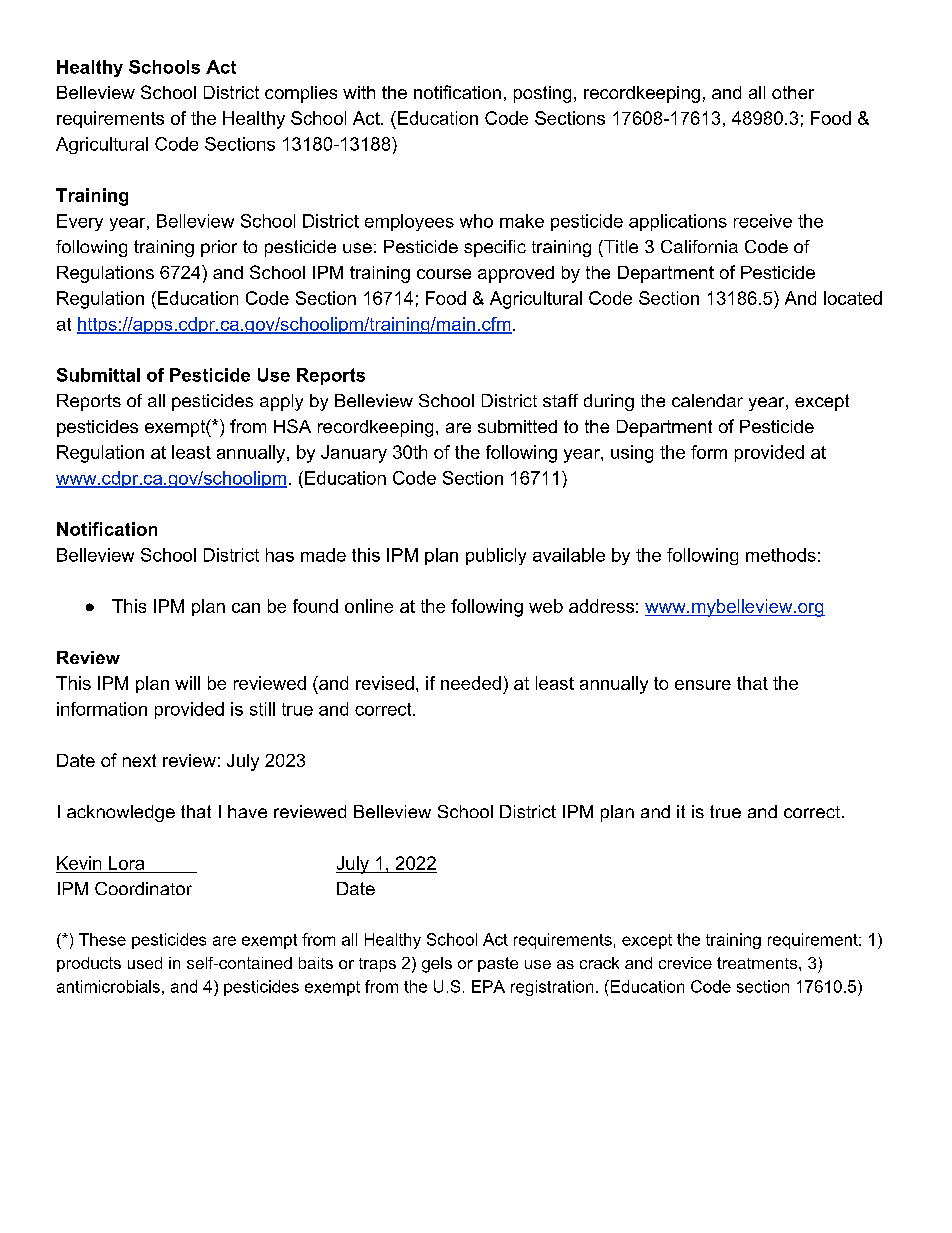 The width and height of the document is (952, 1233). I want to click on posting, so click(542, 94).
